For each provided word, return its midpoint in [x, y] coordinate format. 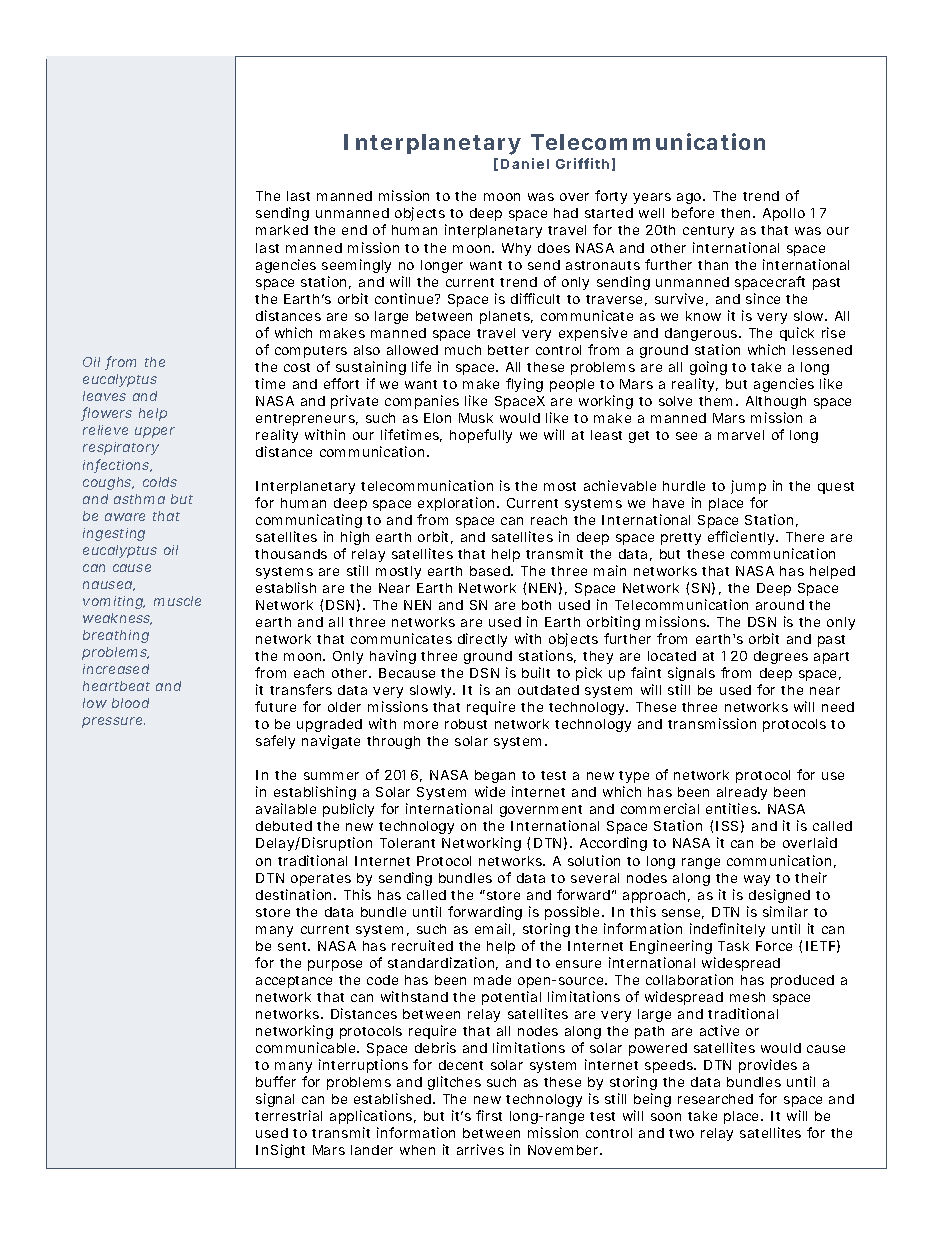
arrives [480, 1149]
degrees [781, 657]
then [738, 213]
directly [482, 640]
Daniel [525, 163]
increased [116, 669]
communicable [307, 1047]
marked [282, 230]
